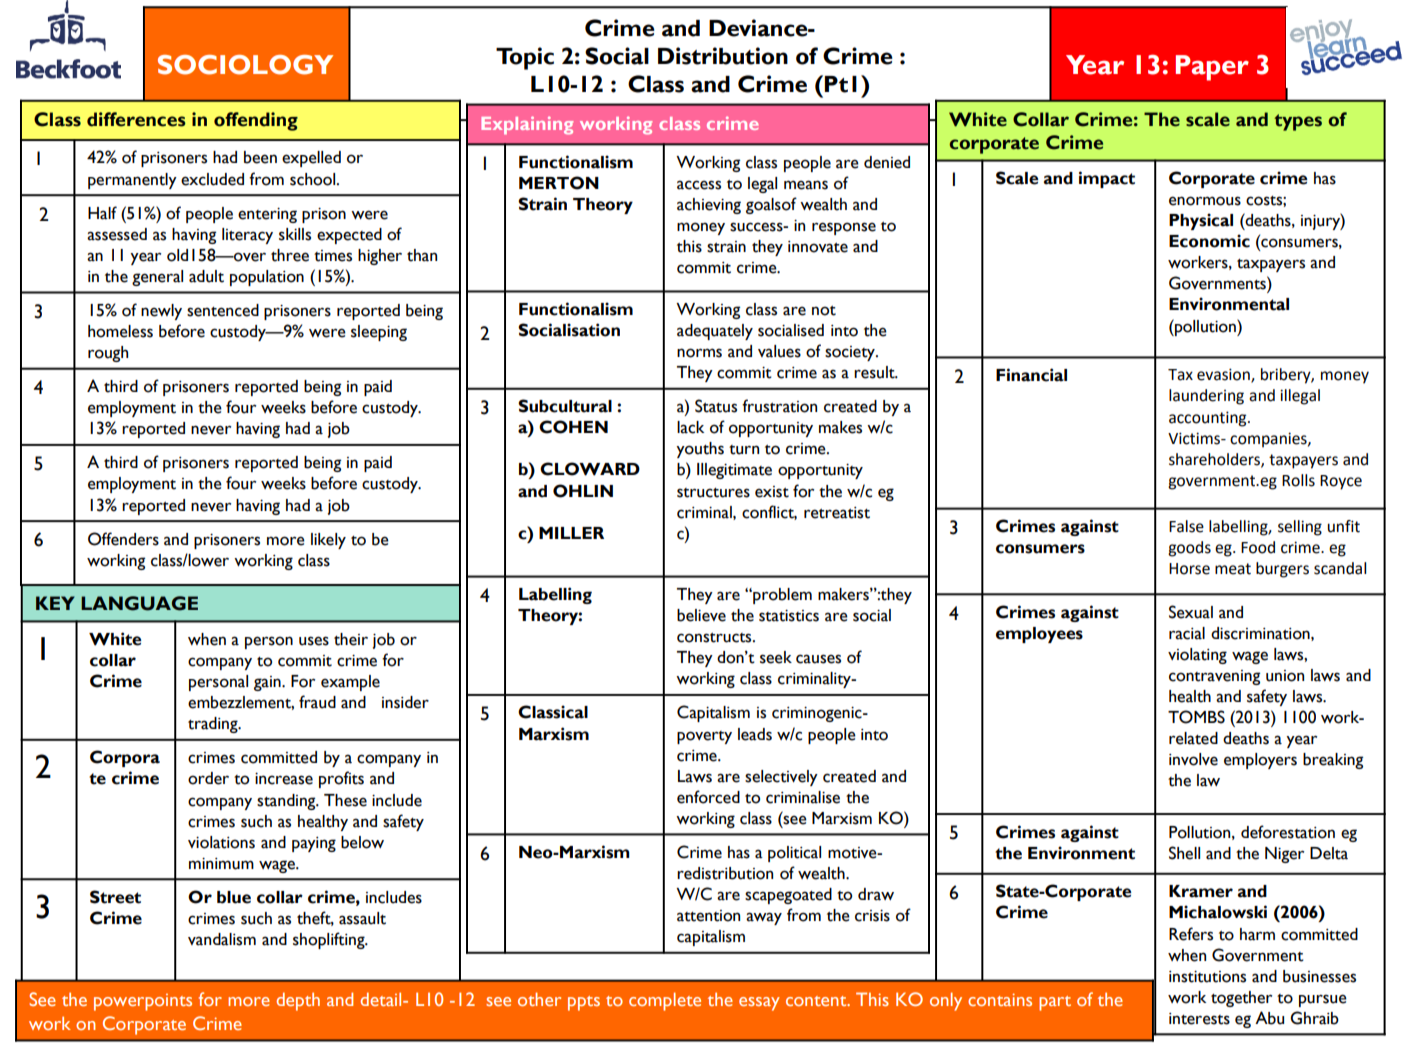 The height and width of the page is (1054, 1406). I want to click on evasion, so click(1224, 375).
